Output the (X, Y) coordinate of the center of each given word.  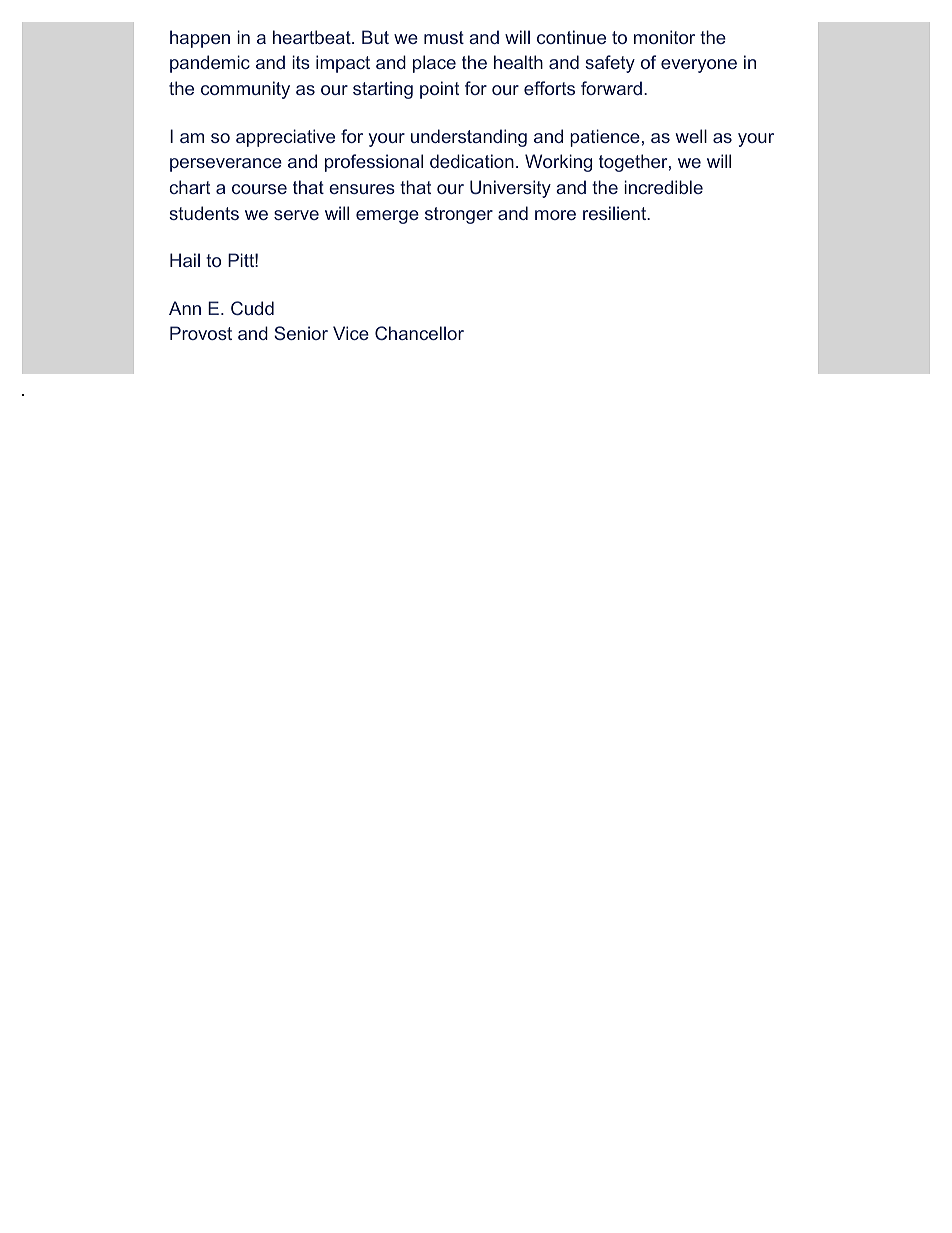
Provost (201, 333)
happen (200, 39)
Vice (351, 333)
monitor (664, 37)
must (444, 37)
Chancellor (419, 333)
